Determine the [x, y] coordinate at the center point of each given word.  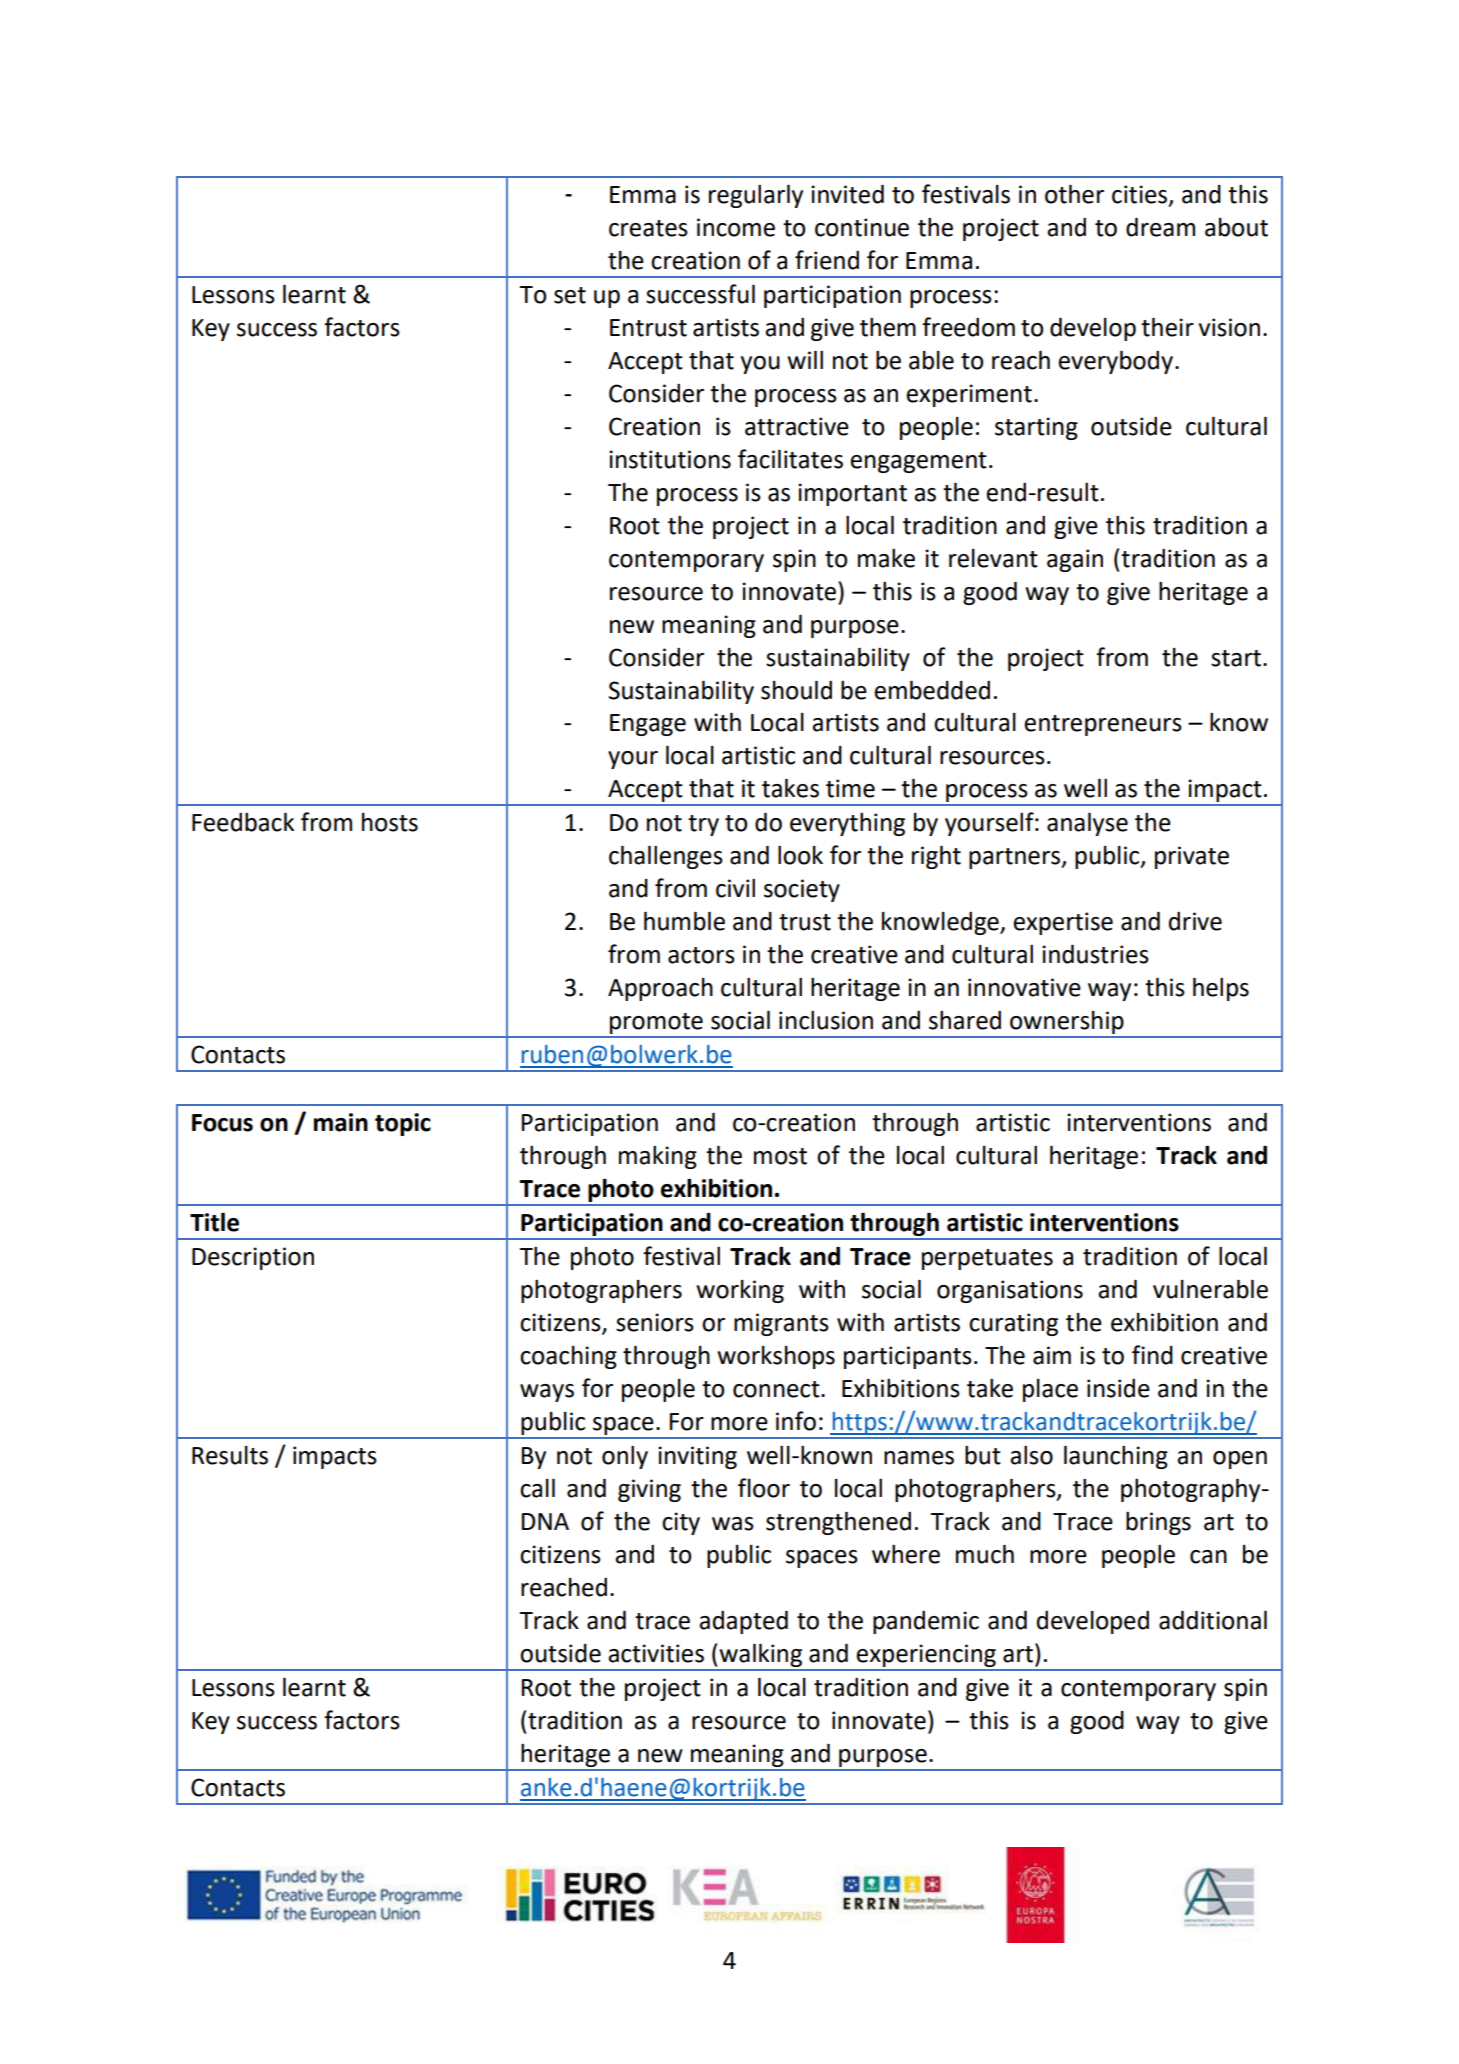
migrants [781, 1324]
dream [1160, 227]
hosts [390, 822]
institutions [670, 459]
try [703, 825]
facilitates [790, 459]
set [570, 295]
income [736, 227]
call [537, 1488]
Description [253, 1258]
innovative [1024, 987]
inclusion [826, 1020]
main [341, 1122]
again [1075, 560]
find [1152, 1355]
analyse [1087, 824]
